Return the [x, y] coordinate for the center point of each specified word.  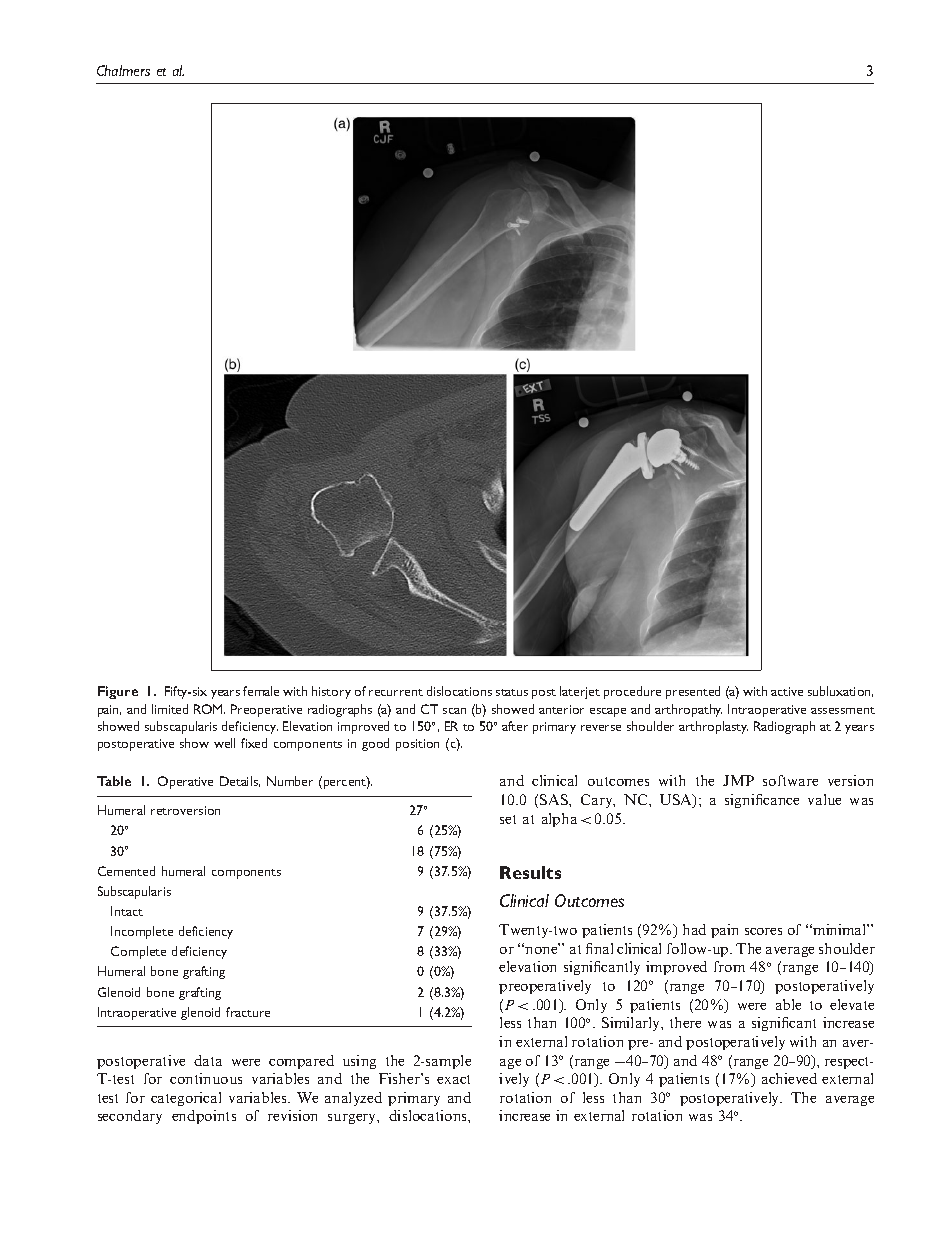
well [224, 743]
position [417, 745]
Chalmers [123, 70]
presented [693, 692]
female [261, 691]
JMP [738, 780]
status [512, 692]
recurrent [396, 692]
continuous [206, 1078]
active [787, 691]
